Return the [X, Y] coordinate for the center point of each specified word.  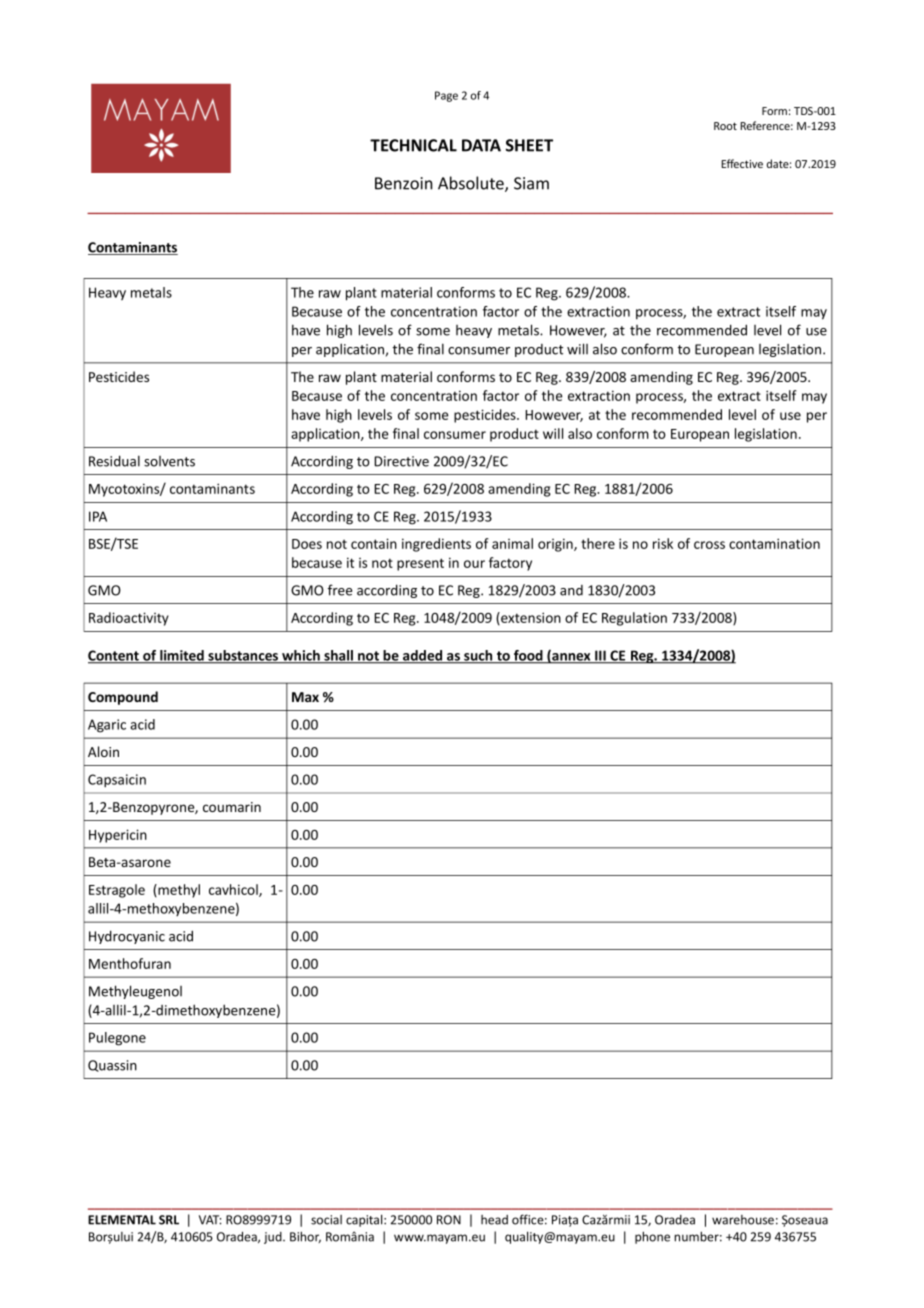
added [423, 656]
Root [725, 126]
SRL [169, 1220]
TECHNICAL [413, 145]
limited [182, 656]
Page [446, 96]
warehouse [743, 1220]
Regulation [634, 619]
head [494, 1220]
